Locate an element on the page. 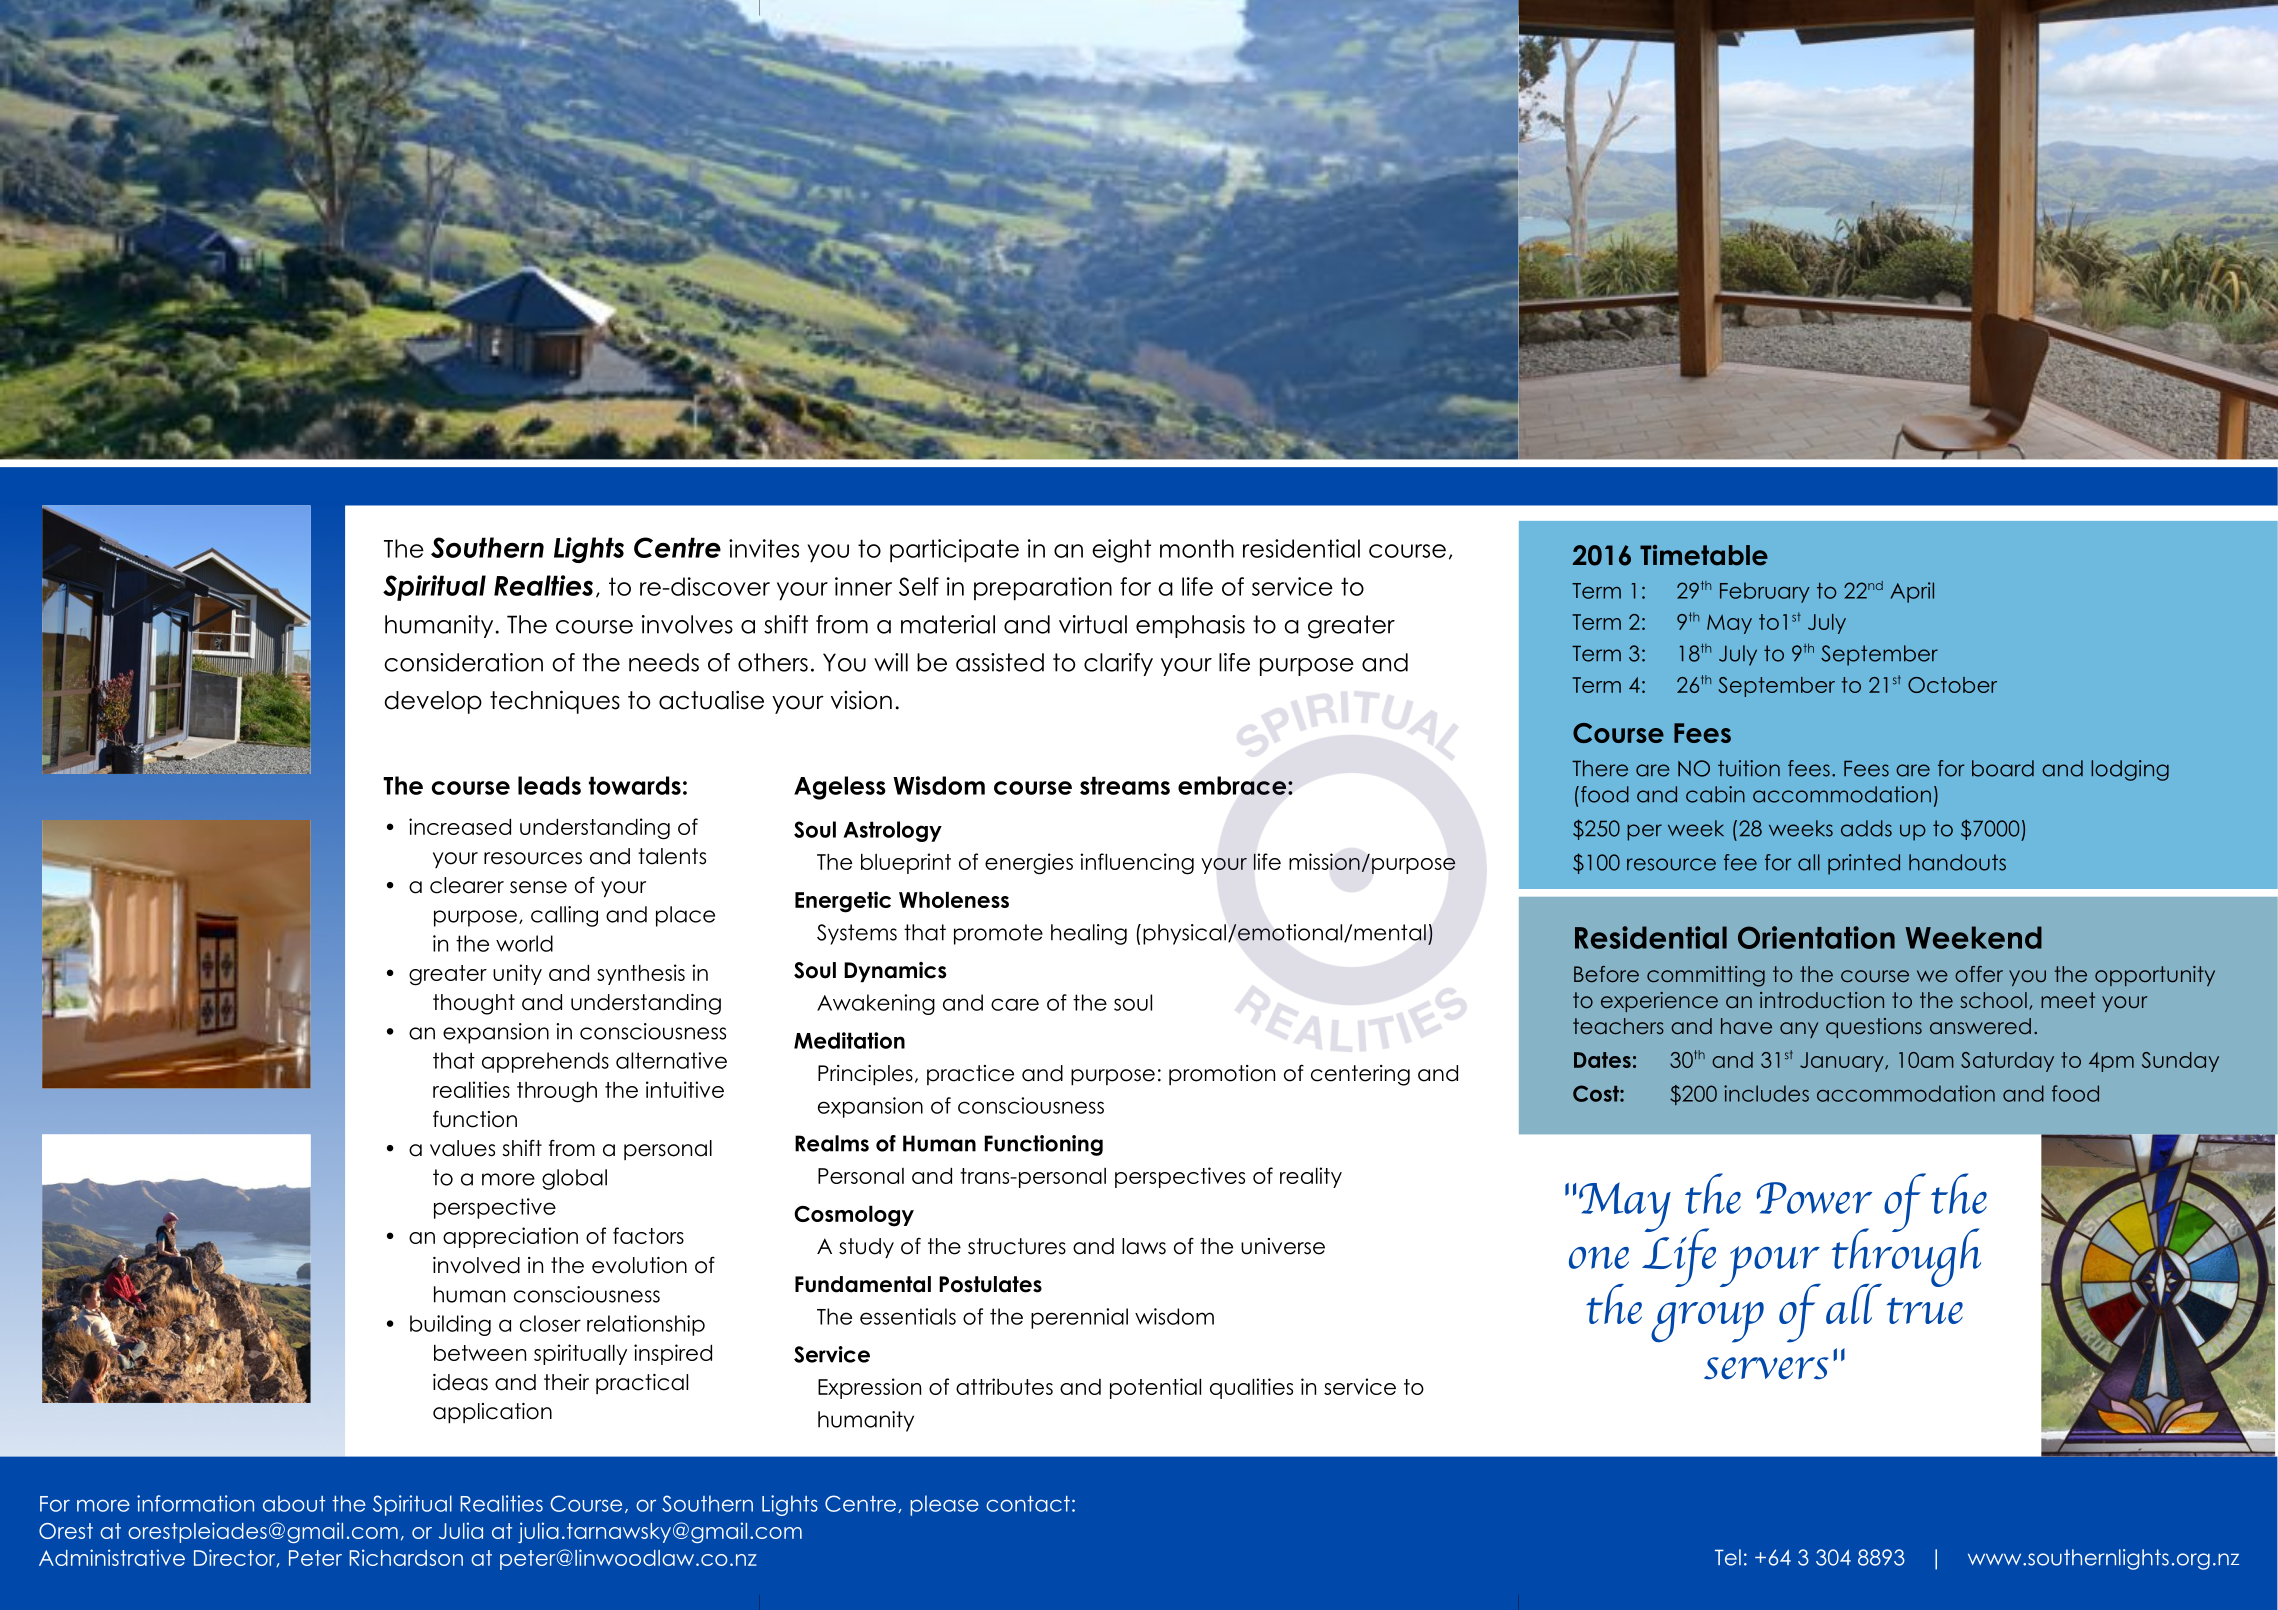 This image has height=1610, width=2278. board is located at coordinates (2003, 768).
